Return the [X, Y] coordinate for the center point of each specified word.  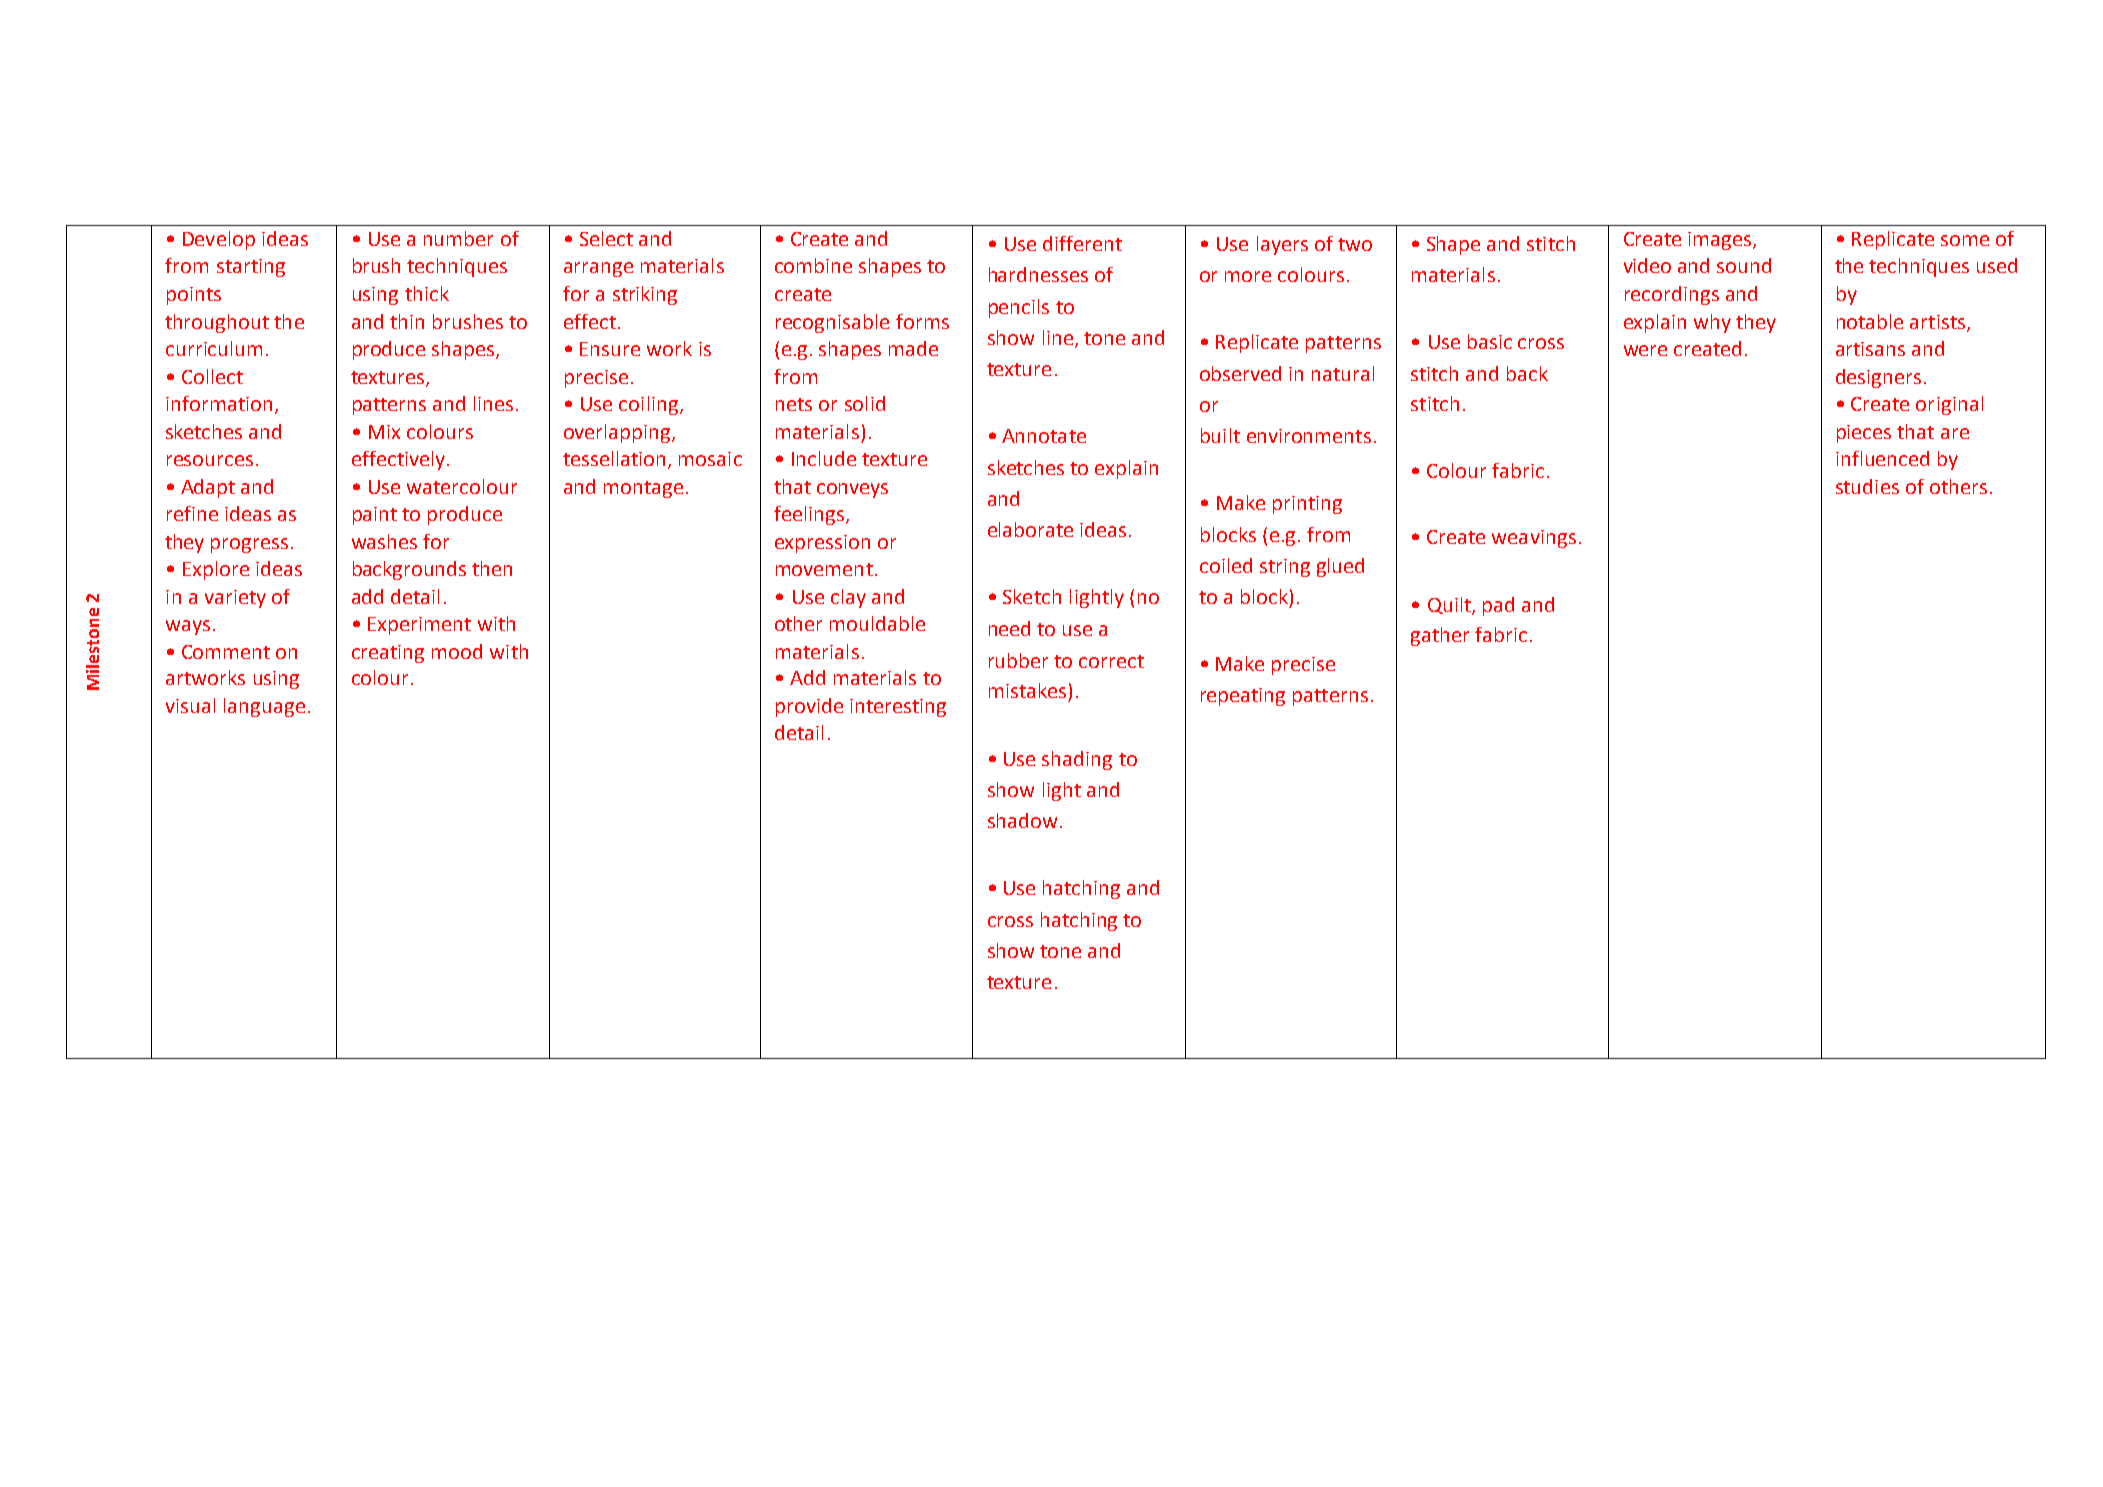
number [458, 238]
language [264, 707]
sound [1744, 265]
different [1082, 243]
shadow [1022, 820]
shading [1077, 760]
